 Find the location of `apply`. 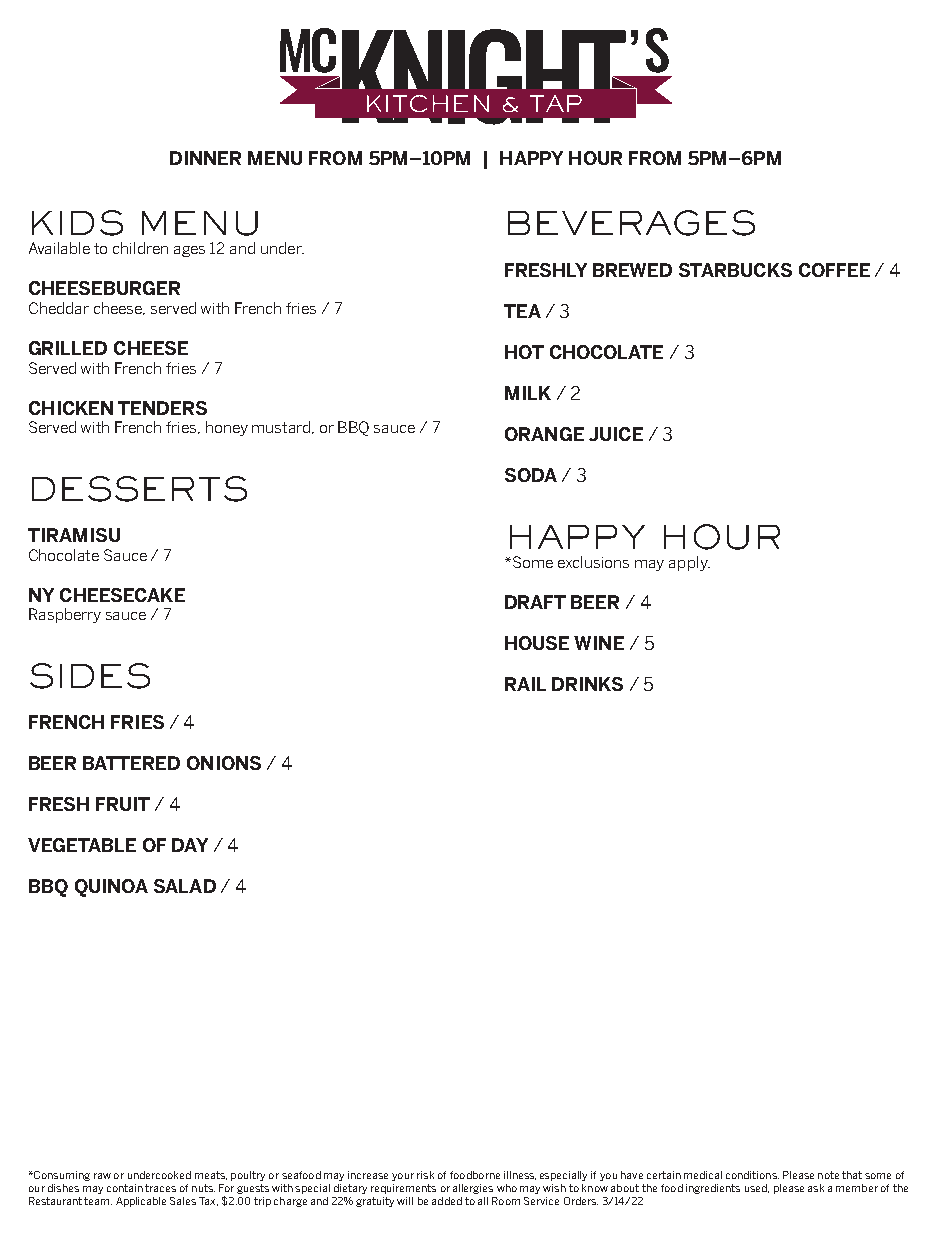

apply is located at coordinates (689, 563).
